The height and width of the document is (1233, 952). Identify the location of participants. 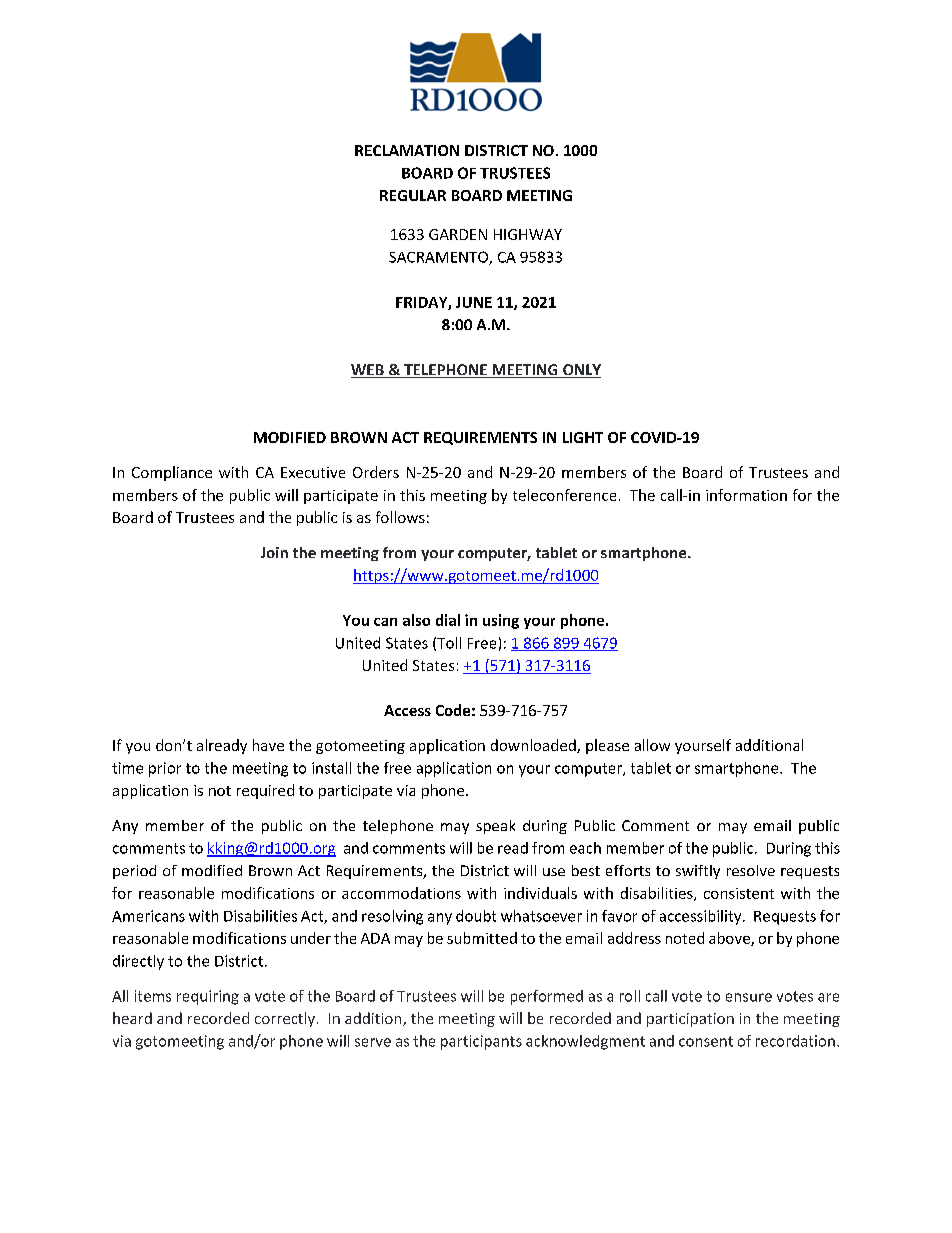
(481, 1042).
